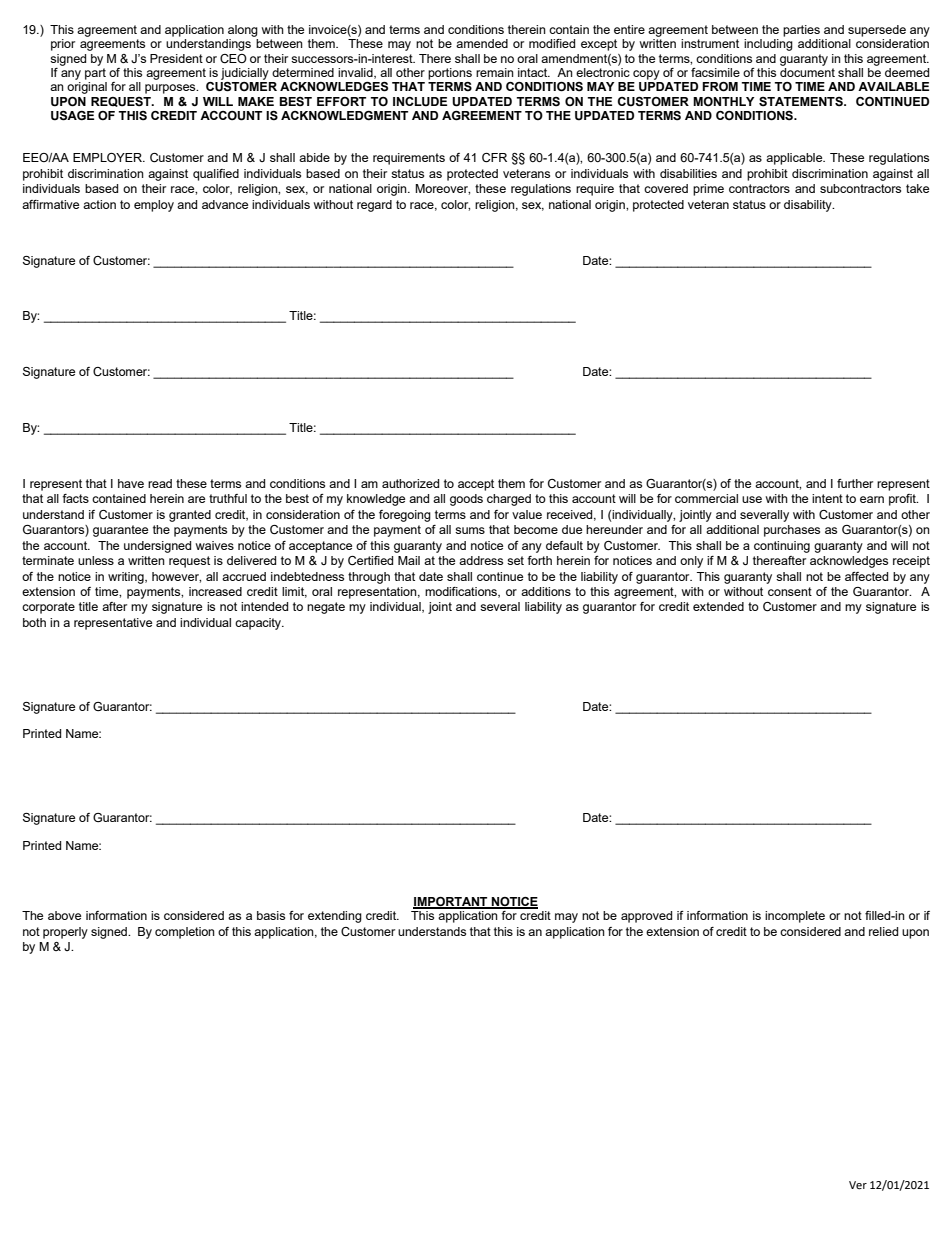 This screenshot has height=1233, width=952. Describe the element at coordinates (827, 498) in the screenshot. I see `intent` at that location.
